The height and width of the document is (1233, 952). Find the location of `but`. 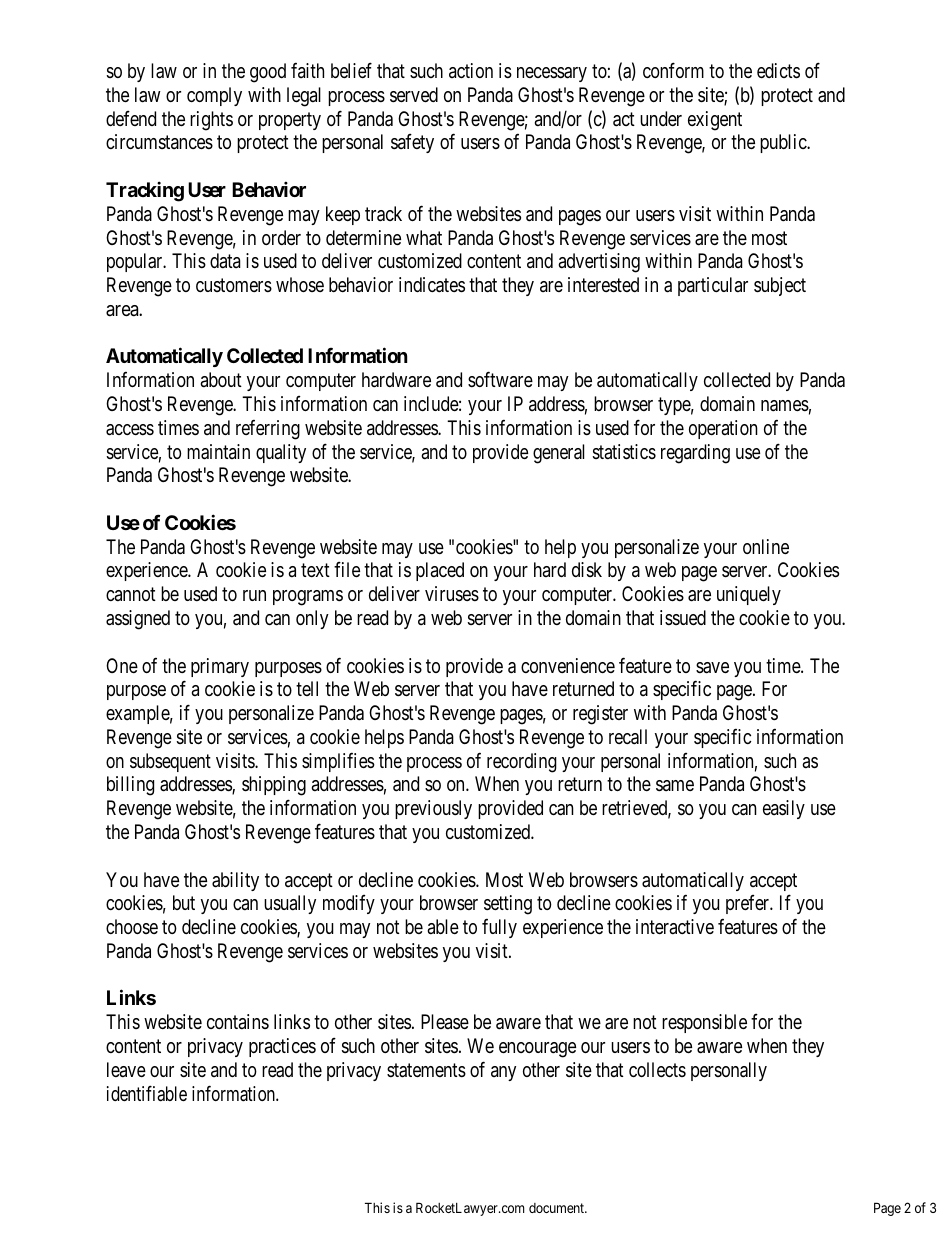

but is located at coordinates (184, 902).
